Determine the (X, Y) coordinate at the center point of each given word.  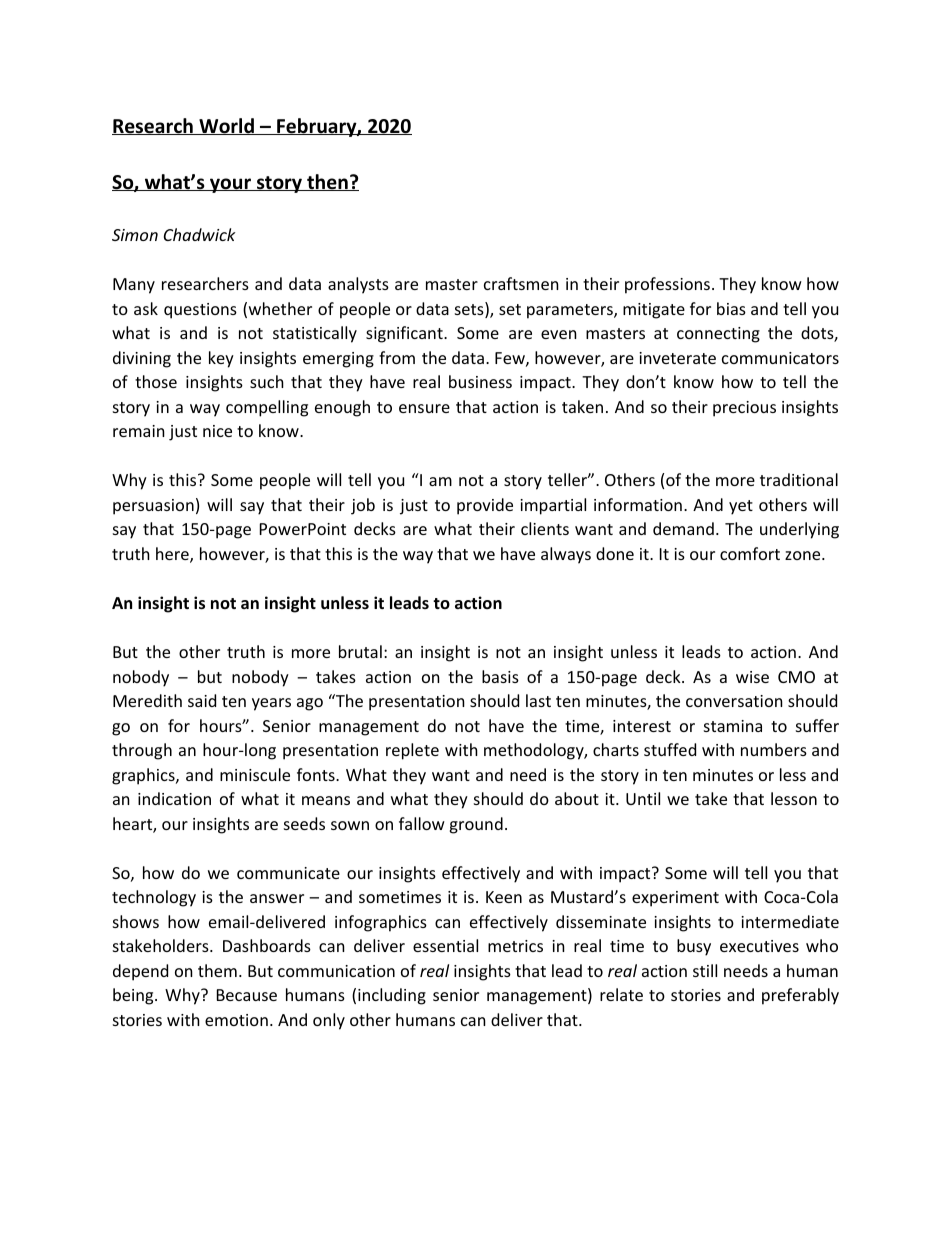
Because (247, 995)
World (226, 126)
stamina (733, 726)
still (705, 970)
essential (445, 945)
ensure (424, 408)
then (327, 182)
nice (217, 431)
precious (744, 409)
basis (500, 676)
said (202, 700)
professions (667, 285)
